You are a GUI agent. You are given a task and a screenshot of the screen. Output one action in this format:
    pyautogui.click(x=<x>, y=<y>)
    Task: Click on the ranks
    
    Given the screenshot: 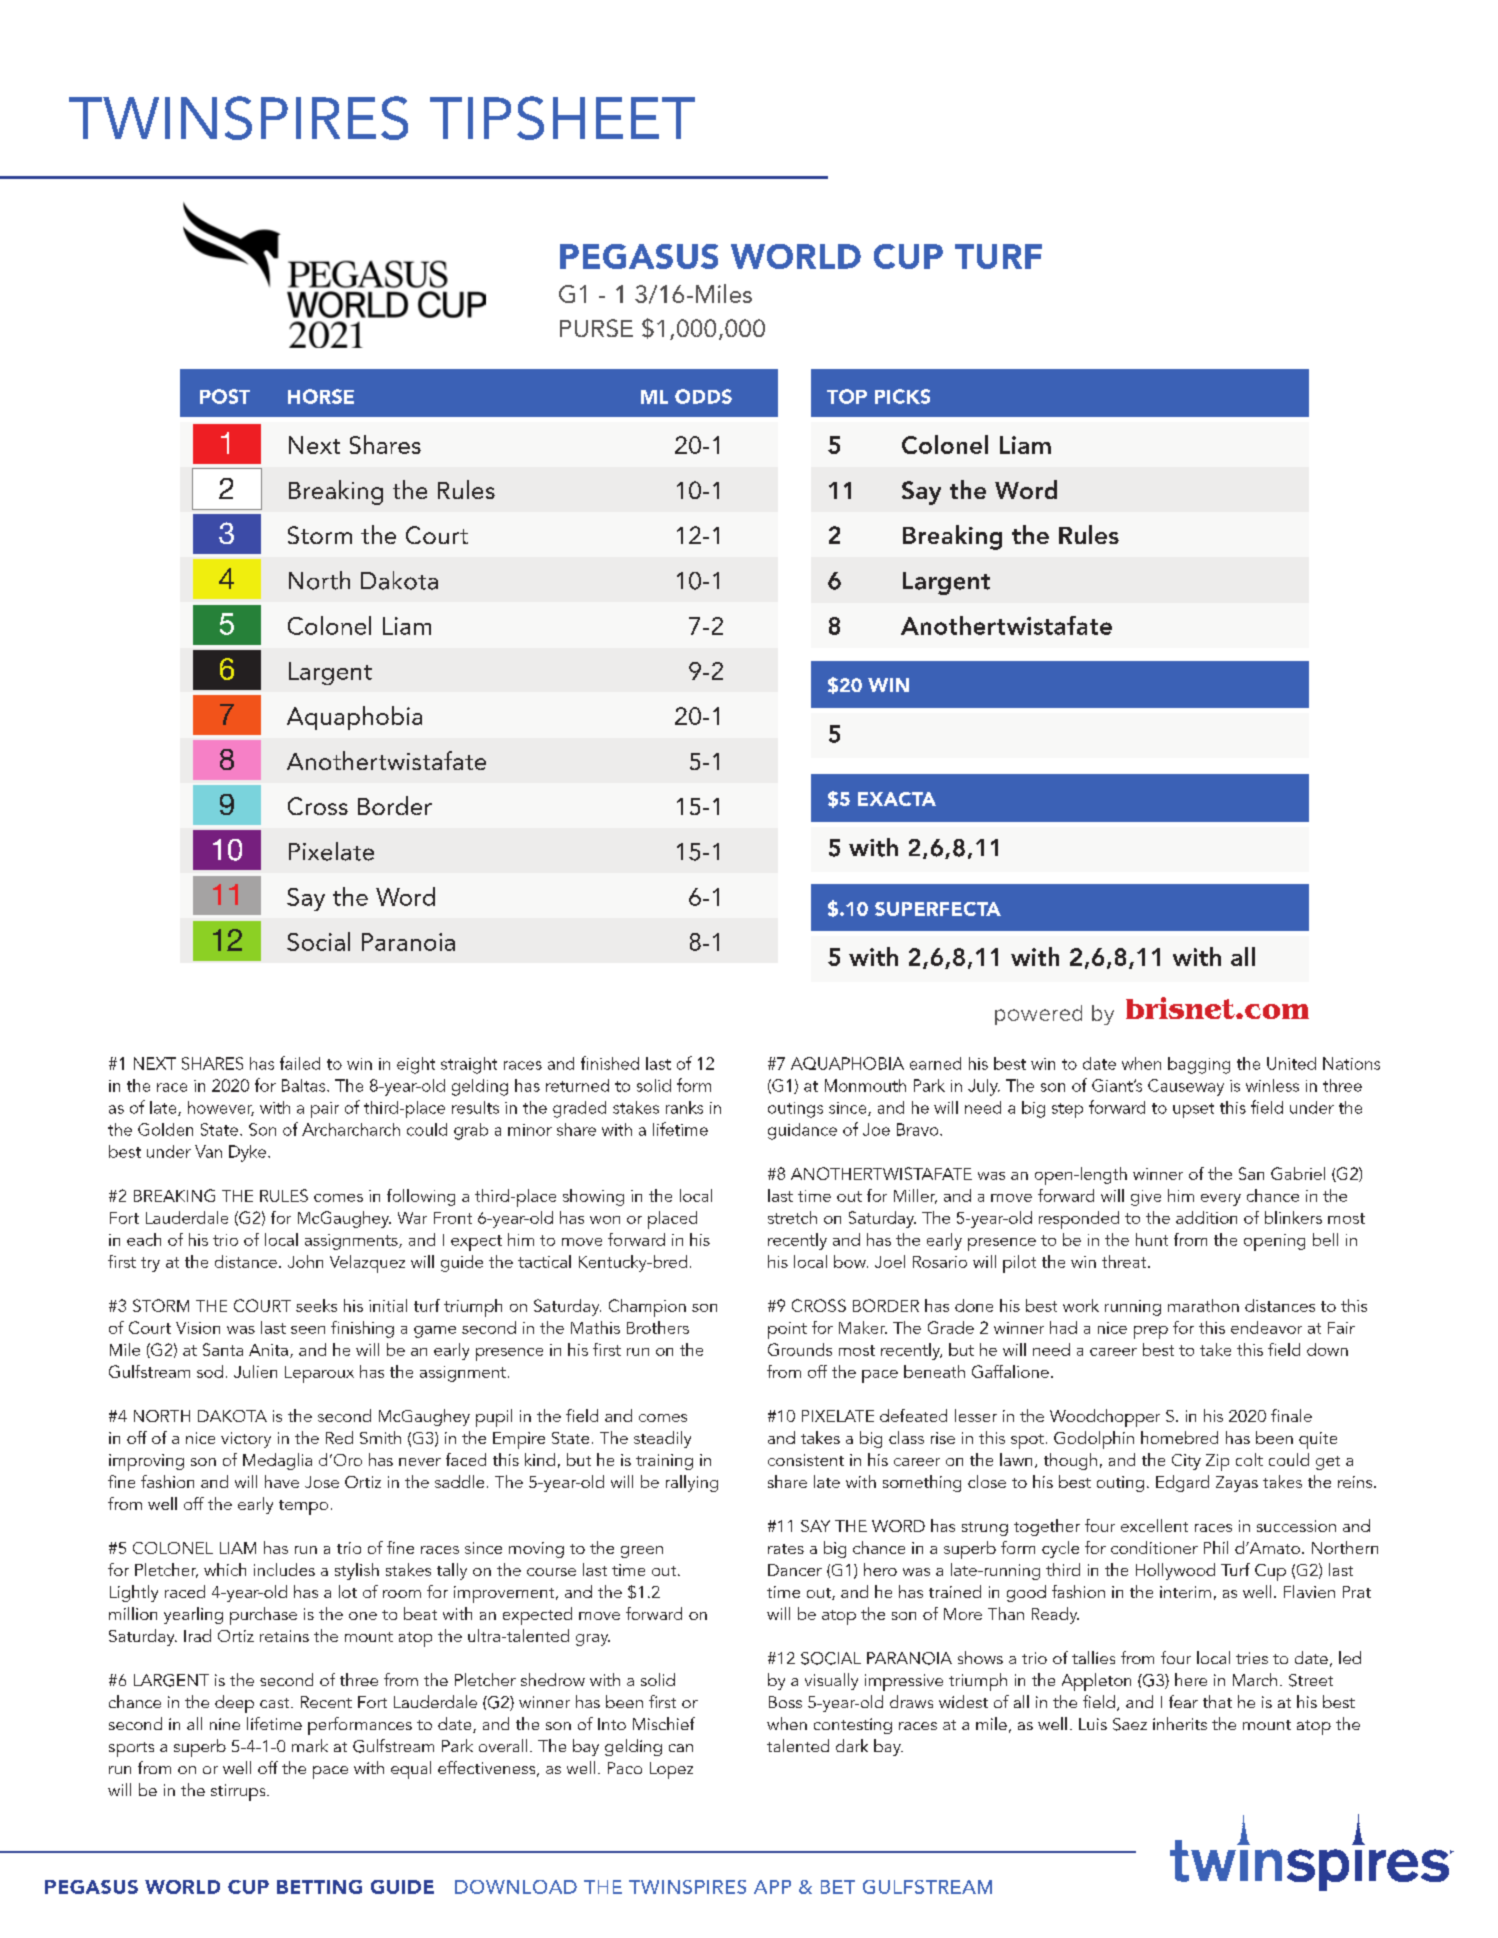 What is the action you would take?
    pyautogui.click(x=684, y=1107)
